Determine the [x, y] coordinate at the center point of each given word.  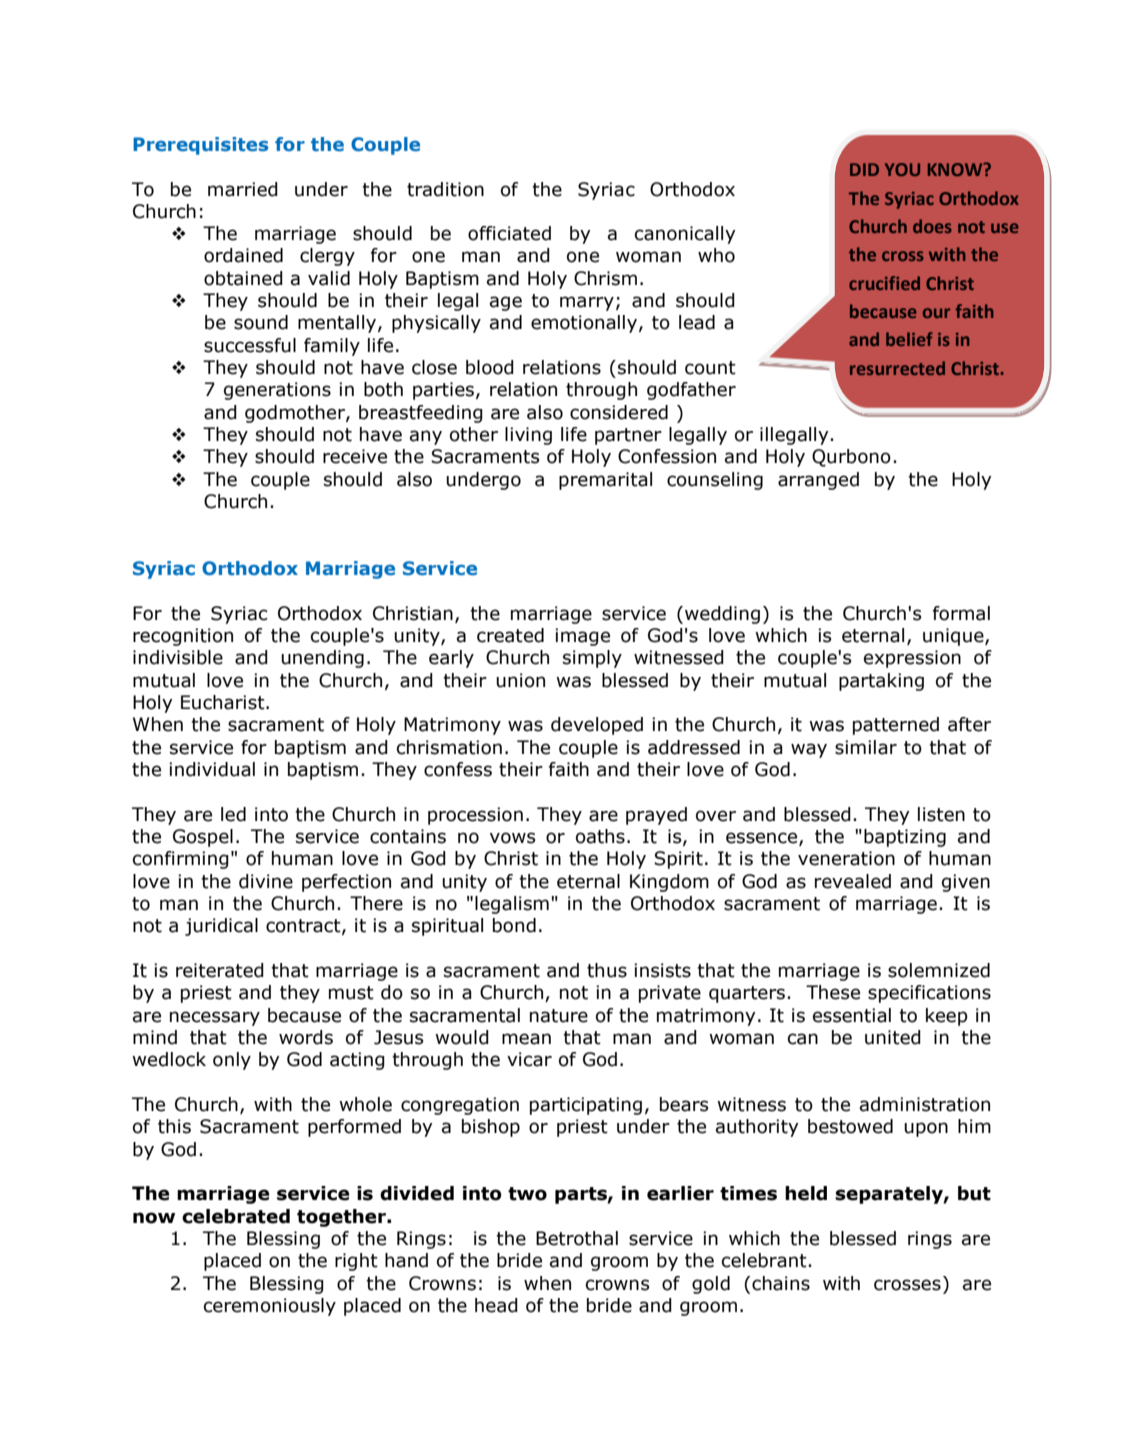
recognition [183, 637]
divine [266, 881]
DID [864, 169]
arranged [818, 481]
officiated [509, 233]
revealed [853, 881]
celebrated [236, 1216]
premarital [605, 481]
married [243, 189]
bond [514, 925]
